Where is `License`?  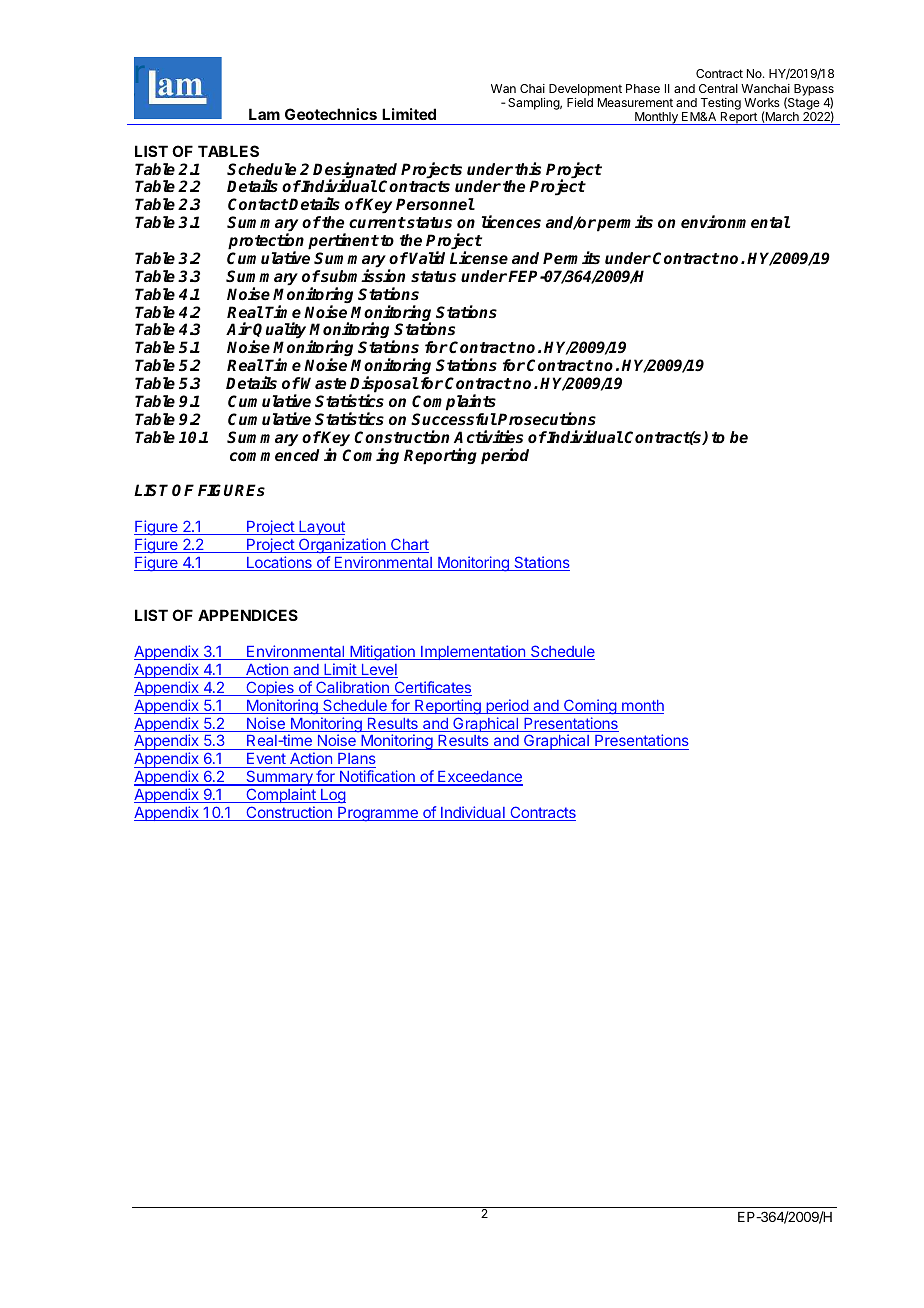 License is located at coordinates (479, 258).
